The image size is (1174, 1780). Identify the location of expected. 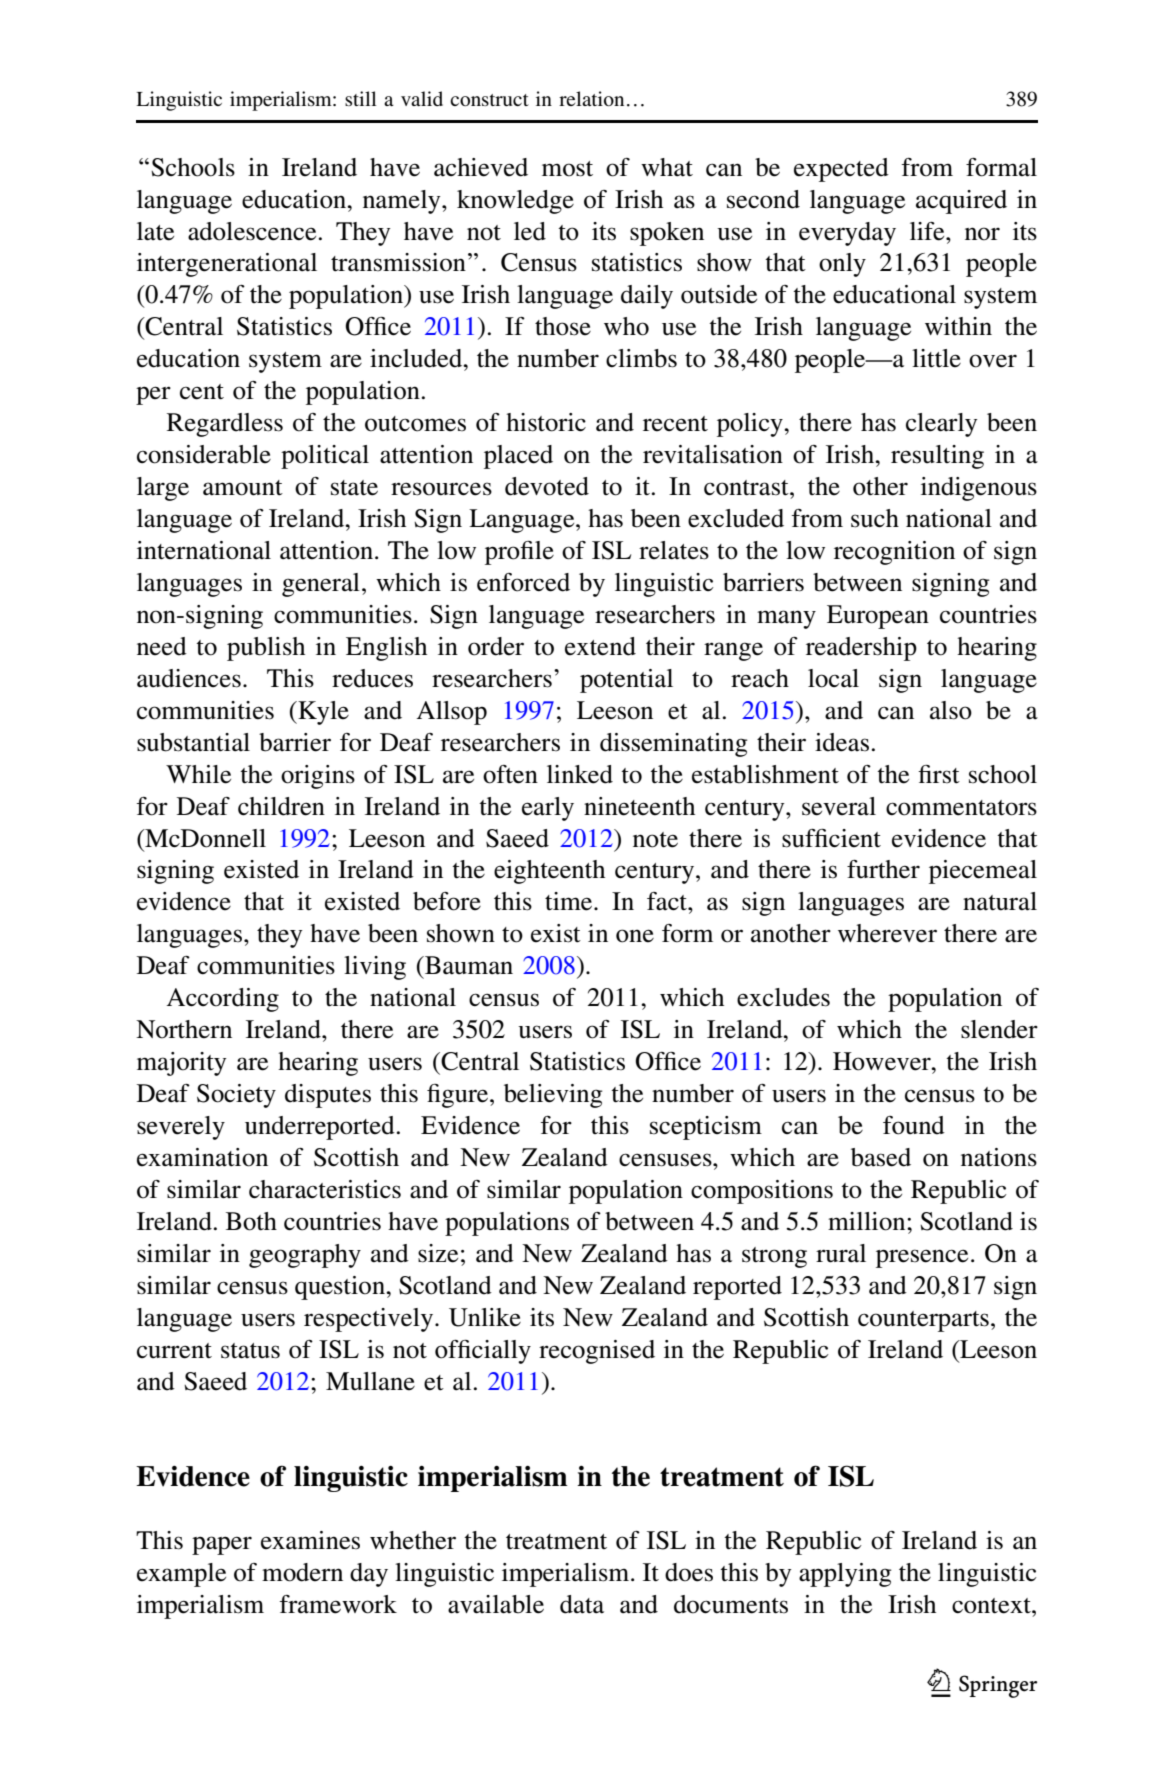
(841, 170).
